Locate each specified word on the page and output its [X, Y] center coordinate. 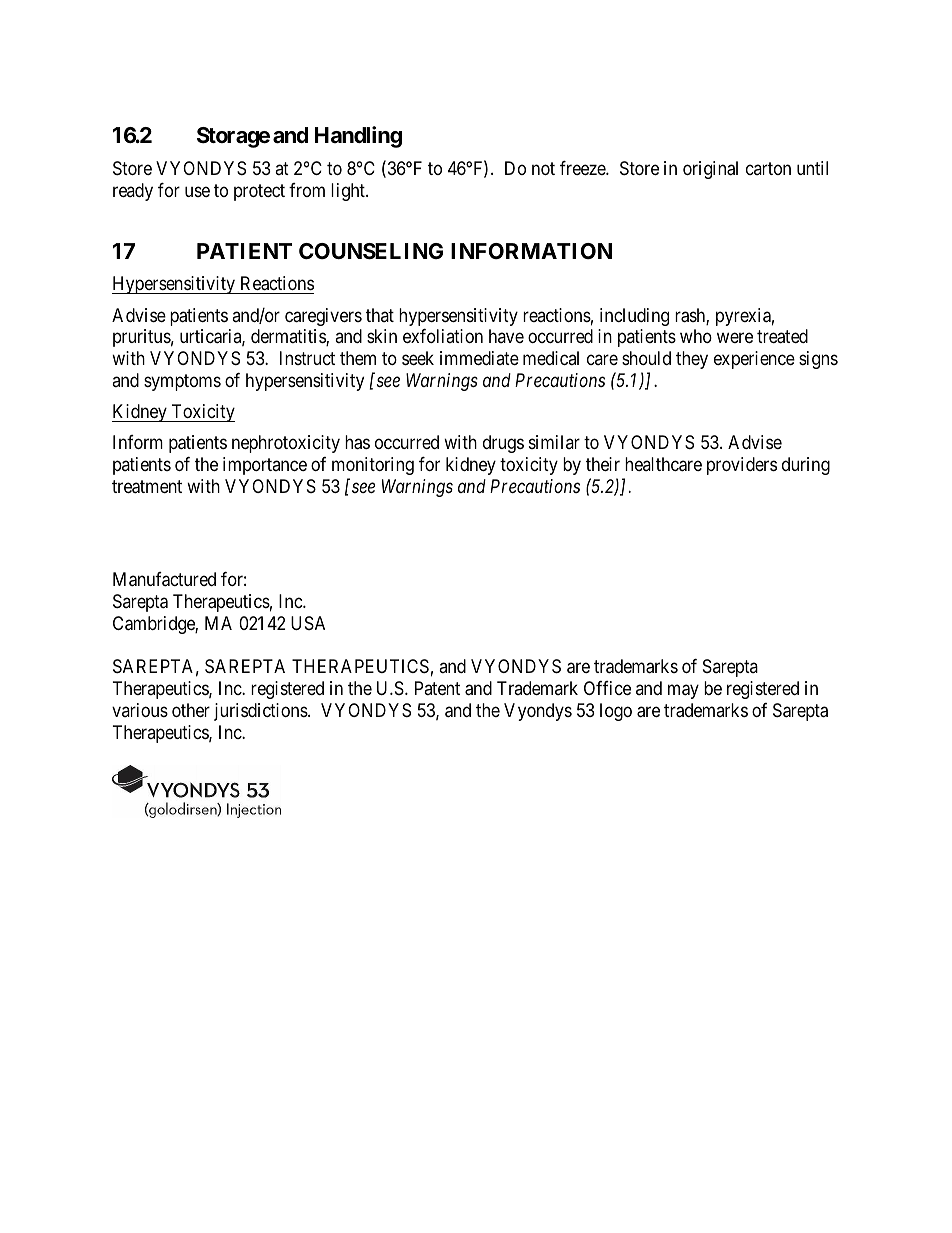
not [543, 168]
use [197, 191]
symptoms [182, 382]
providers [742, 466]
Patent [437, 688]
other [191, 710]
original [710, 170]
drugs [503, 444]
